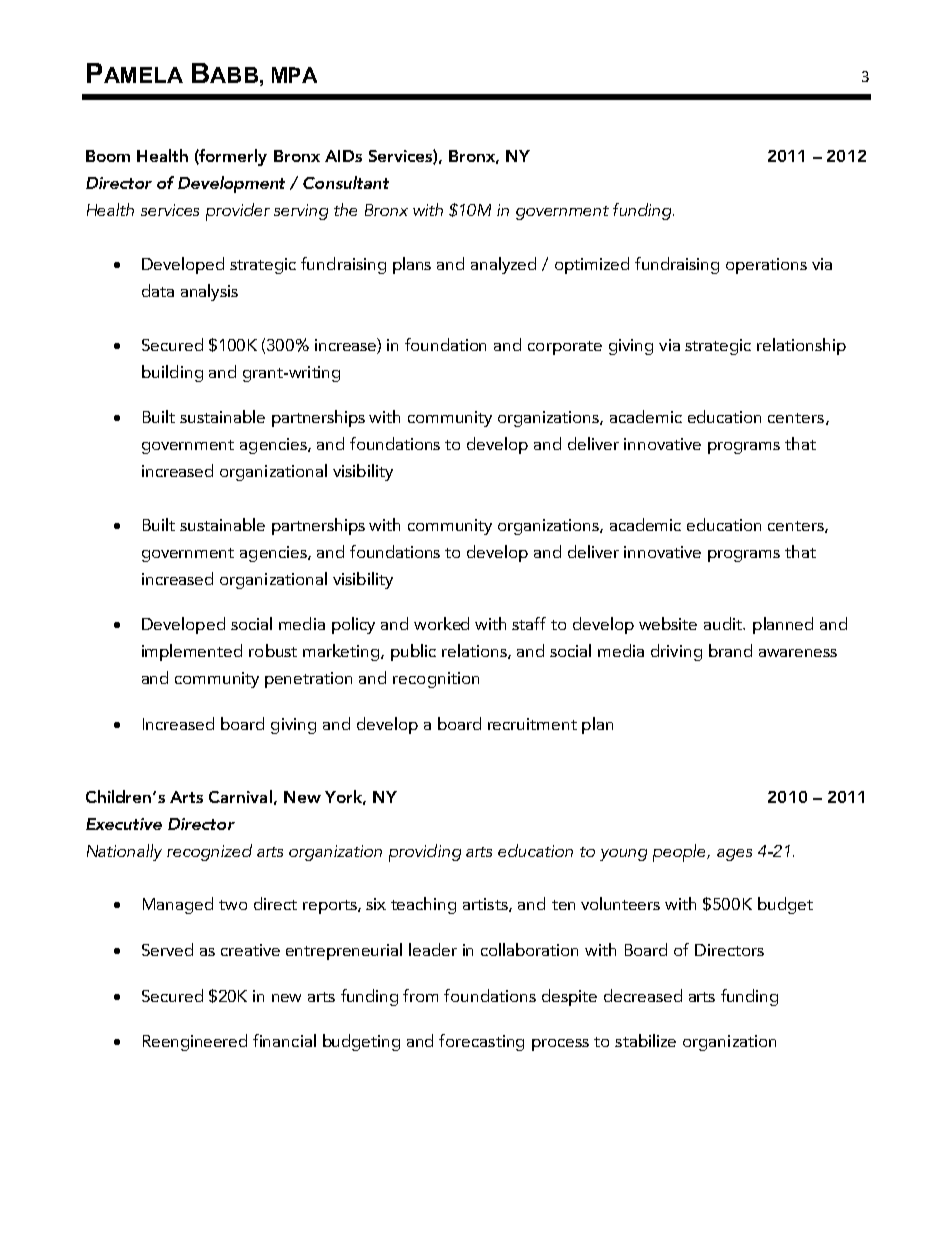  Describe the element at coordinates (734, 855) in the document. I see `ages` at that location.
